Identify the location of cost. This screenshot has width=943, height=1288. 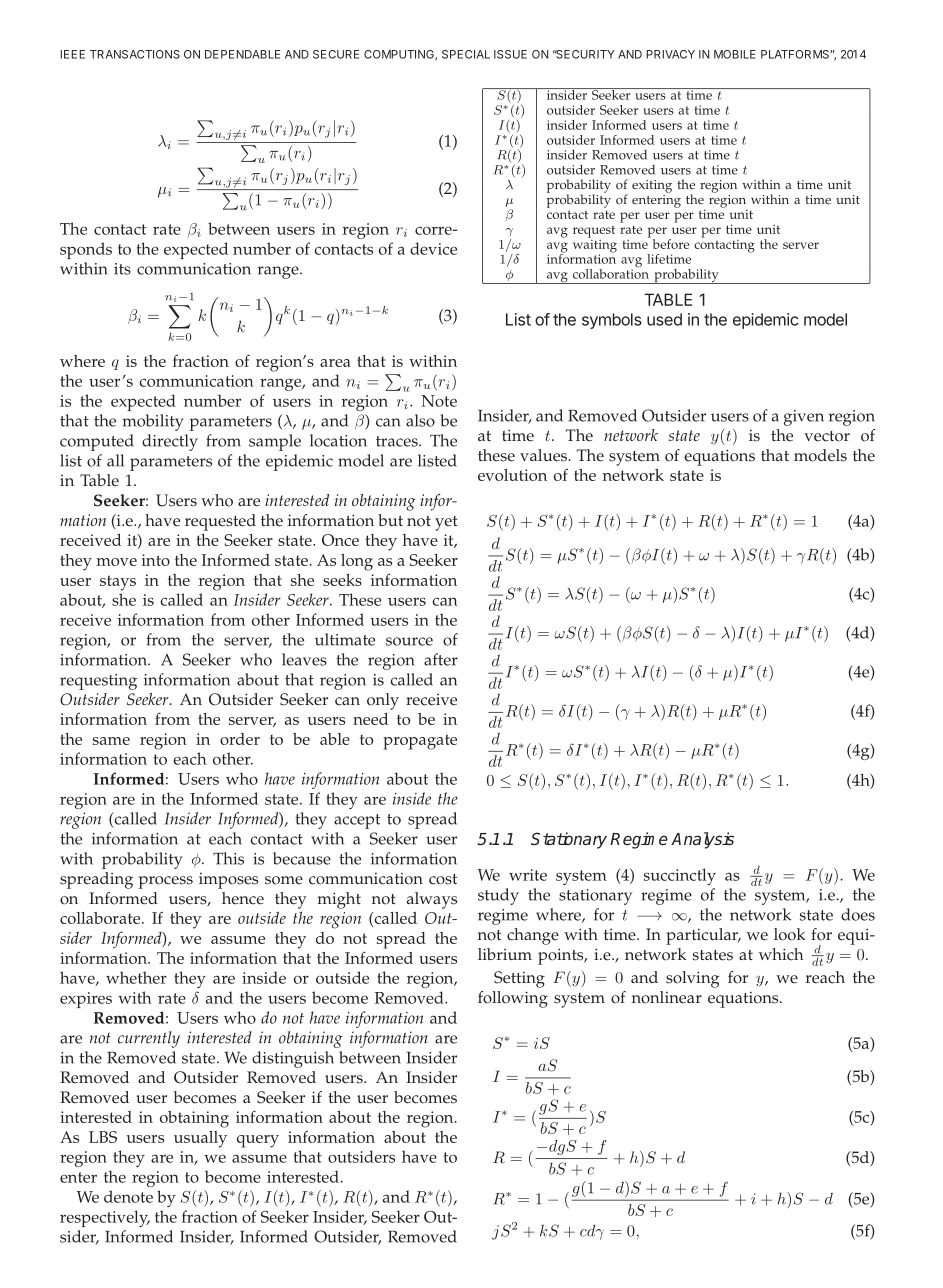
(443, 879).
